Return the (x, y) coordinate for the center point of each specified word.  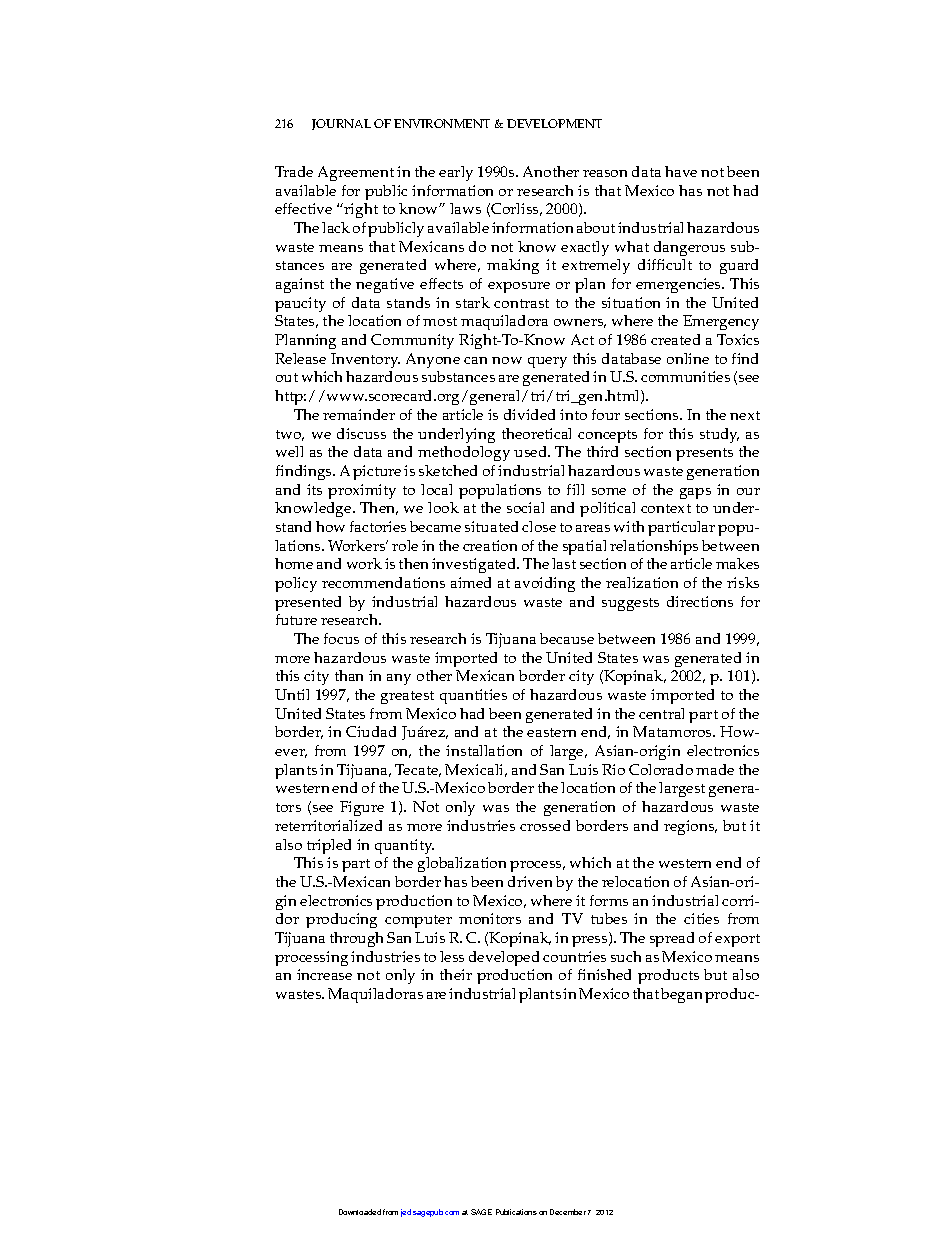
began (683, 995)
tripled (329, 846)
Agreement (356, 173)
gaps (695, 493)
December (568, 1212)
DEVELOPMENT (554, 123)
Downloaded (360, 1212)
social (525, 507)
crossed (545, 825)
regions (690, 827)
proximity (362, 491)
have (681, 171)
